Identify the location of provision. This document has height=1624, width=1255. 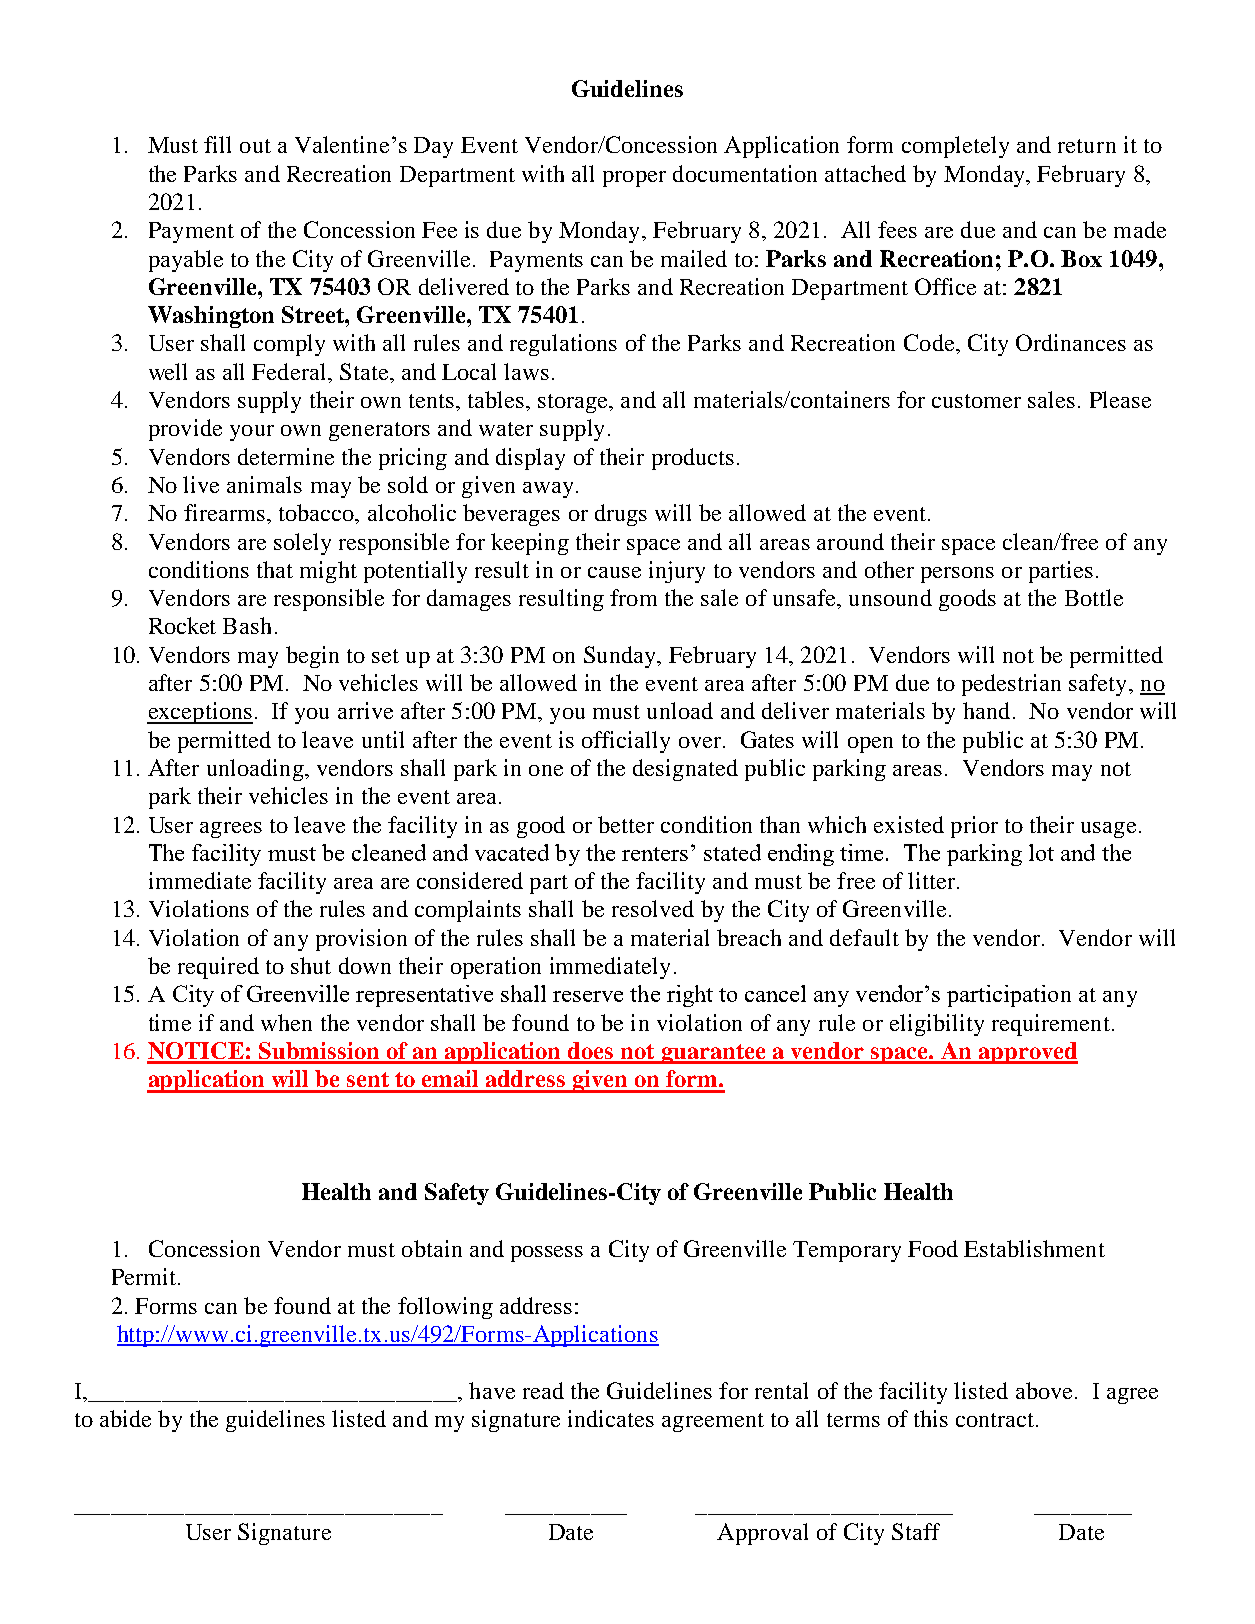
(361, 940).
